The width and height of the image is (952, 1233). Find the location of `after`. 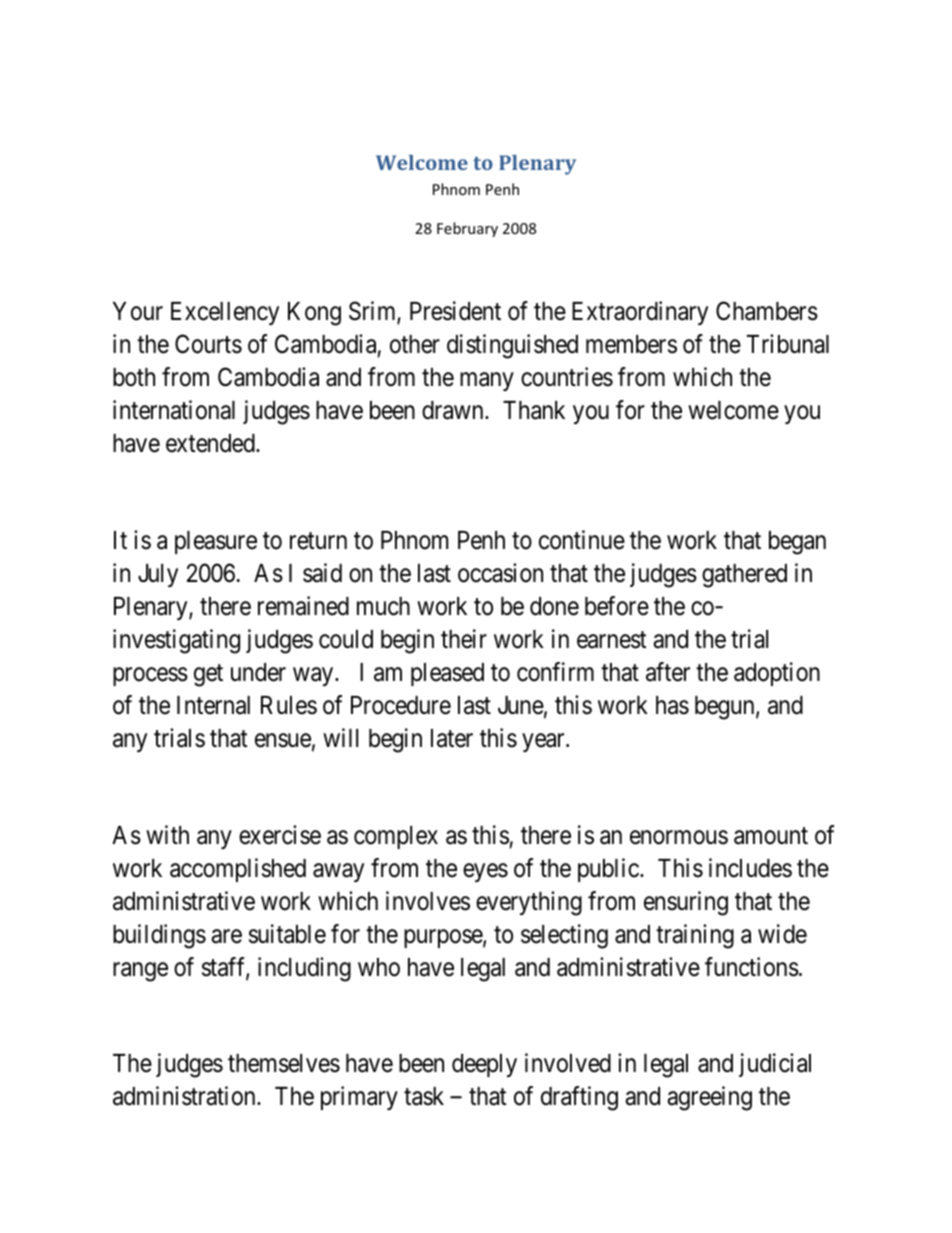

after is located at coordinates (668, 672).
